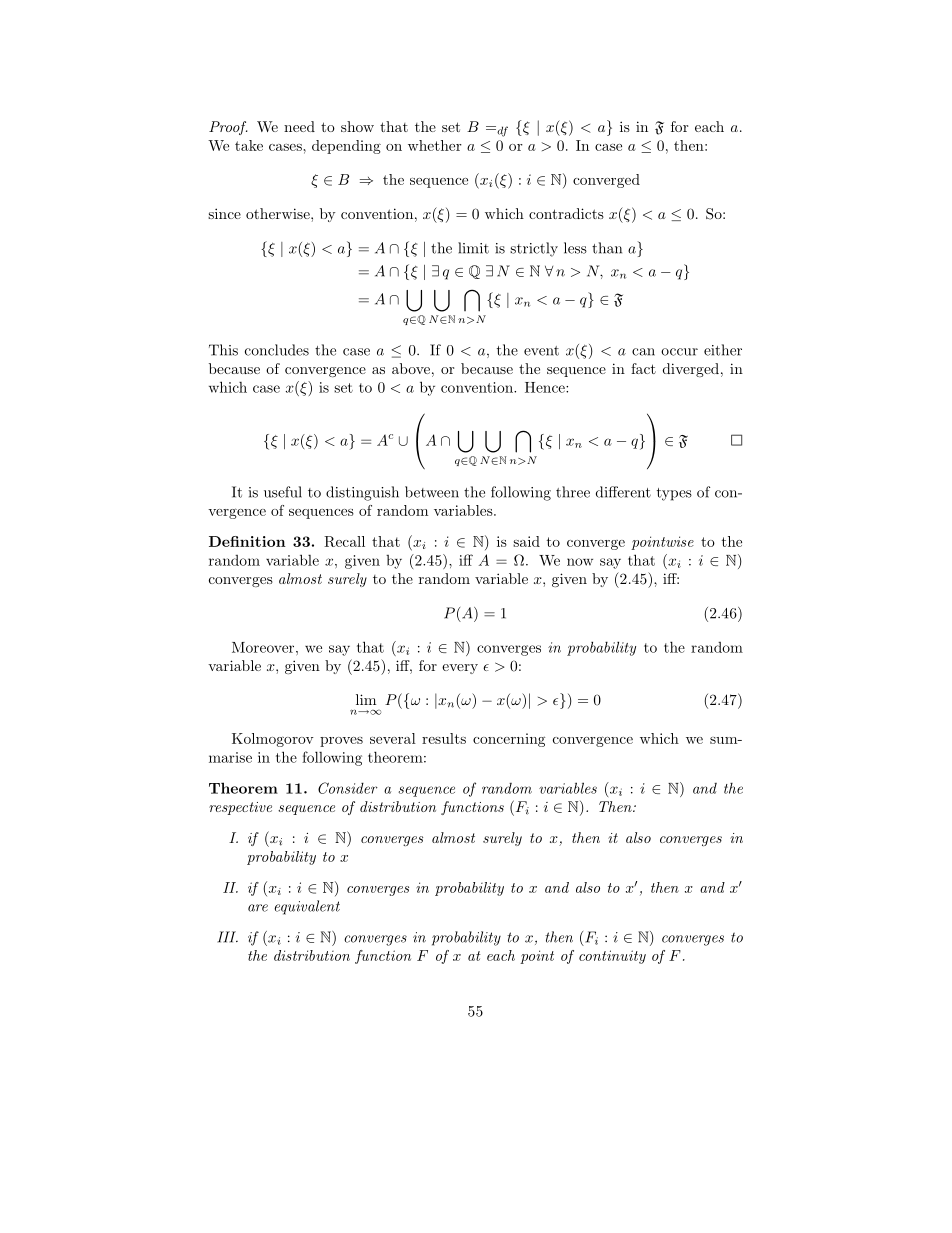 The height and width of the page is (1233, 952). What do you see at coordinates (444, 738) in the page?
I see `results` at bounding box center [444, 738].
